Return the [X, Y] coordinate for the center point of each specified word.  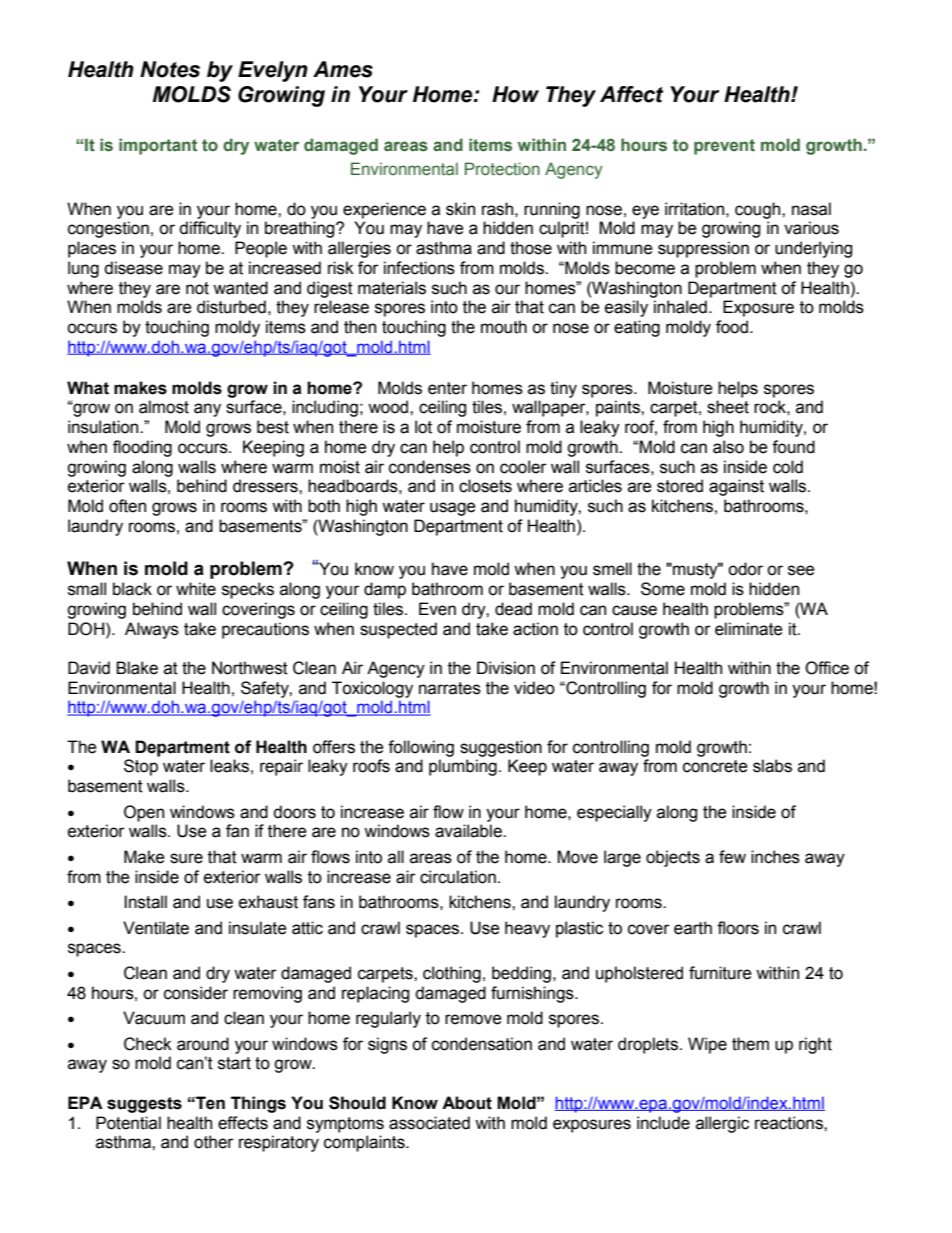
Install [145, 902]
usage [453, 509]
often [127, 506]
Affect [631, 94]
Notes [170, 69]
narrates [450, 688]
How [515, 94]
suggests [144, 1105]
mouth [504, 327]
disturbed [231, 307]
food [732, 327]
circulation [458, 877]
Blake [137, 668]
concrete [715, 766]
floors [738, 928]
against [736, 487]
